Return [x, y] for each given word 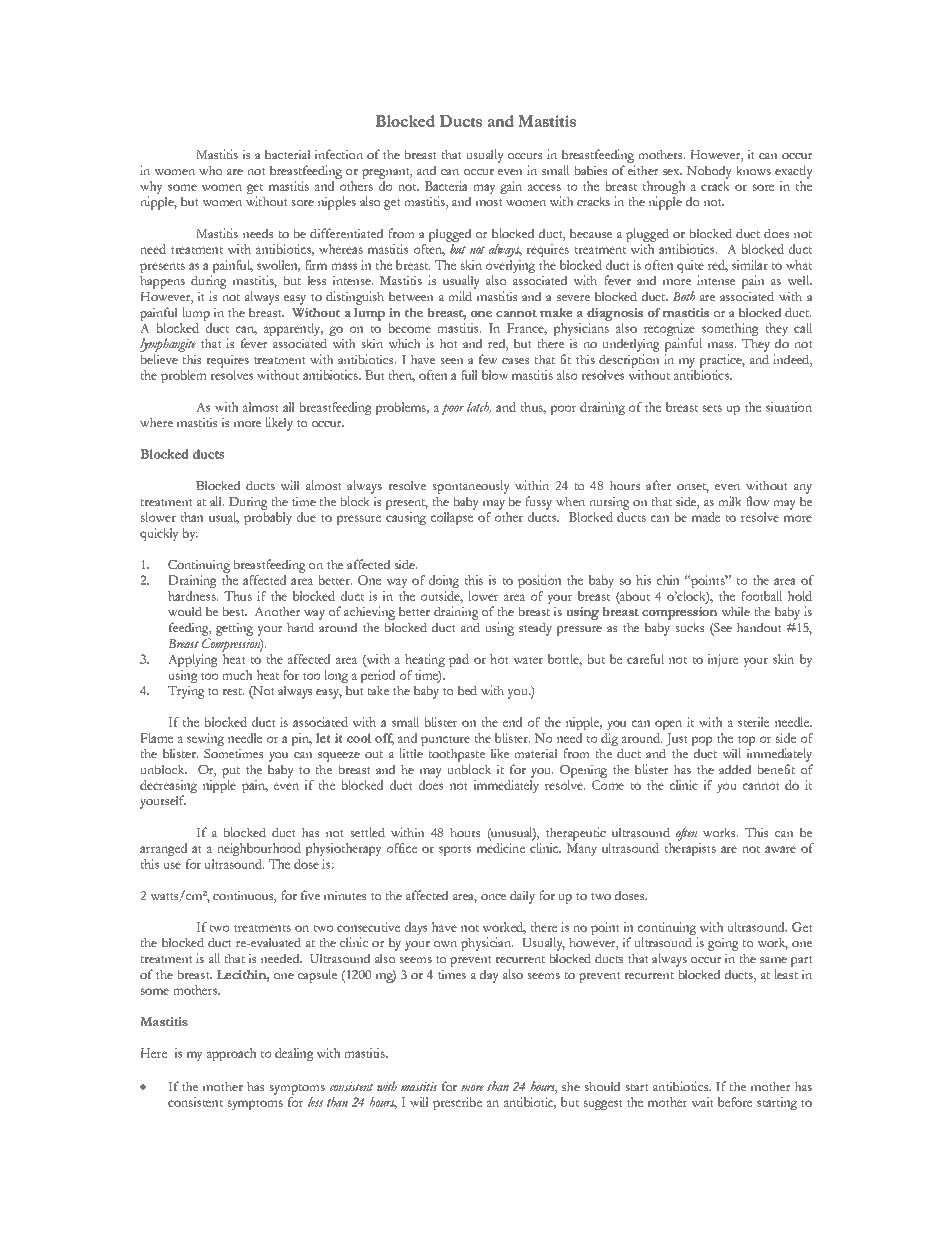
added [735, 769]
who [210, 170]
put [231, 772]
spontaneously [471, 487]
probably [268, 518]
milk [730, 501]
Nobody [709, 172]
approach [232, 1054]
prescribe [457, 1103]
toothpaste [456, 755]
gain [511, 187]
